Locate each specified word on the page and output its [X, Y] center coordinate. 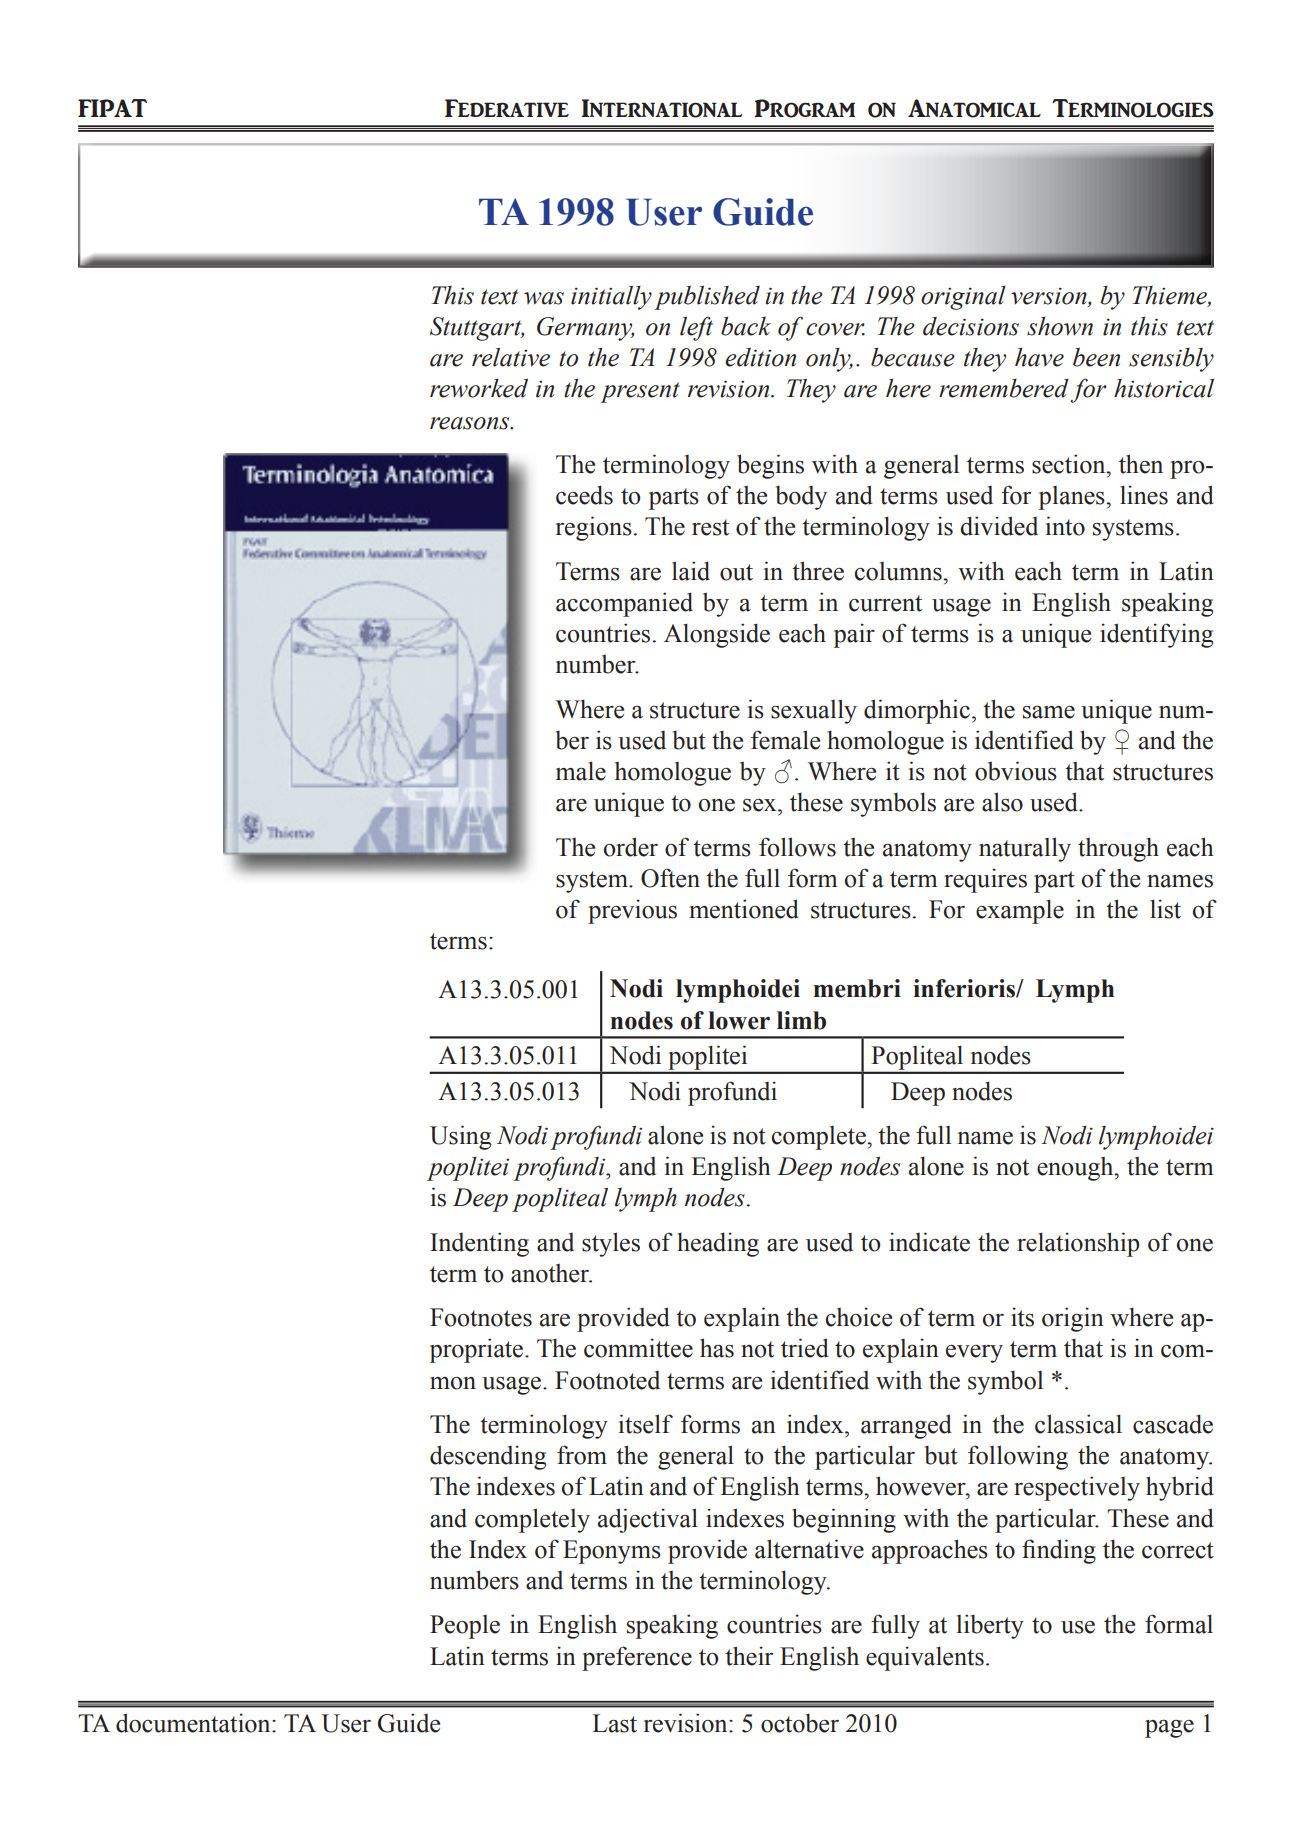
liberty [990, 1626]
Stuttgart [477, 329]
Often [670, 878]
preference [637, 1658]
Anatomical [974, 108]
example [1020, 911]
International [661, 108]
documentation [194, 1723]
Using [460, 1137]
